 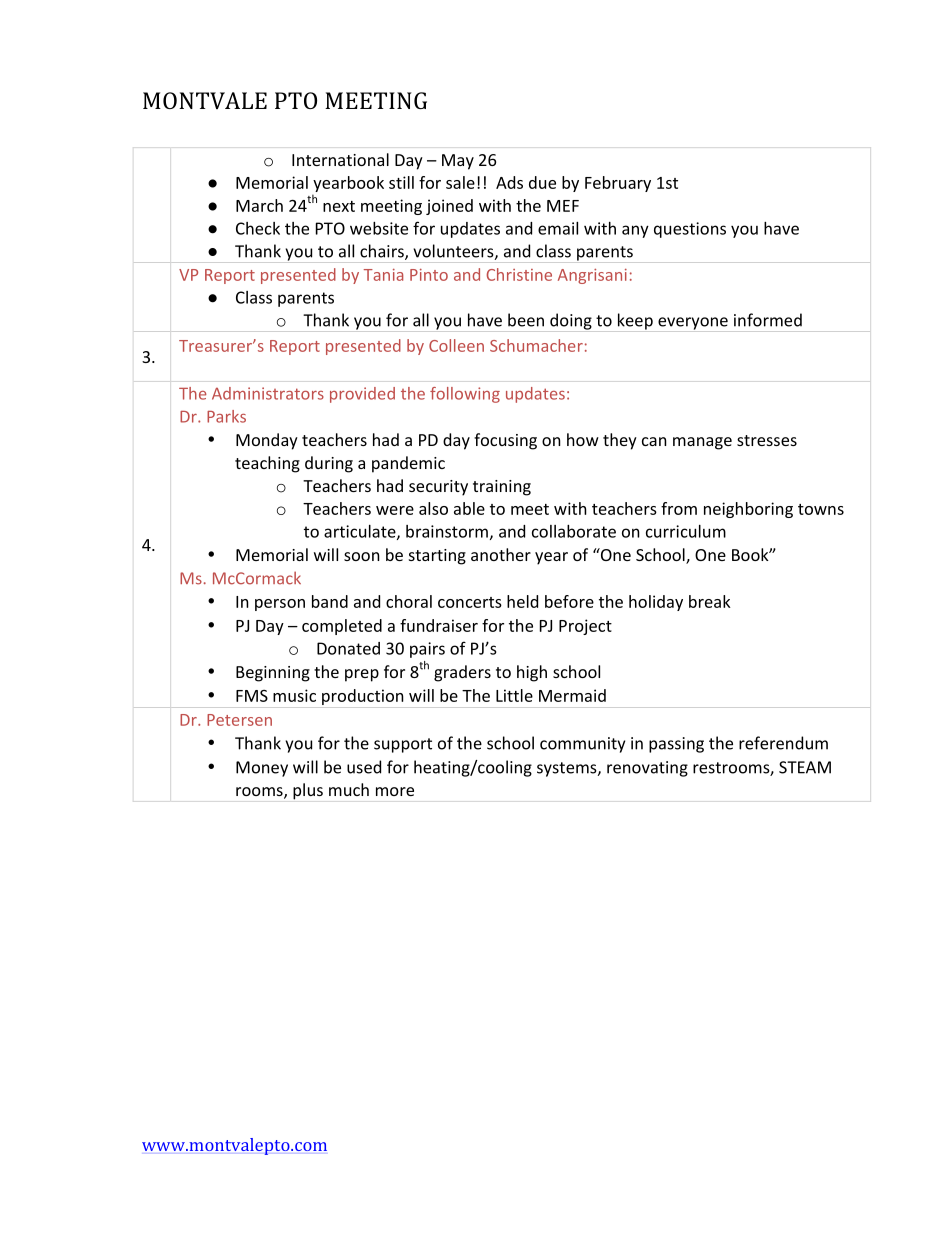 What do you see at coordinates (710, 601) in the screenshot?
I see `break` at bounding box center [710, 601].
